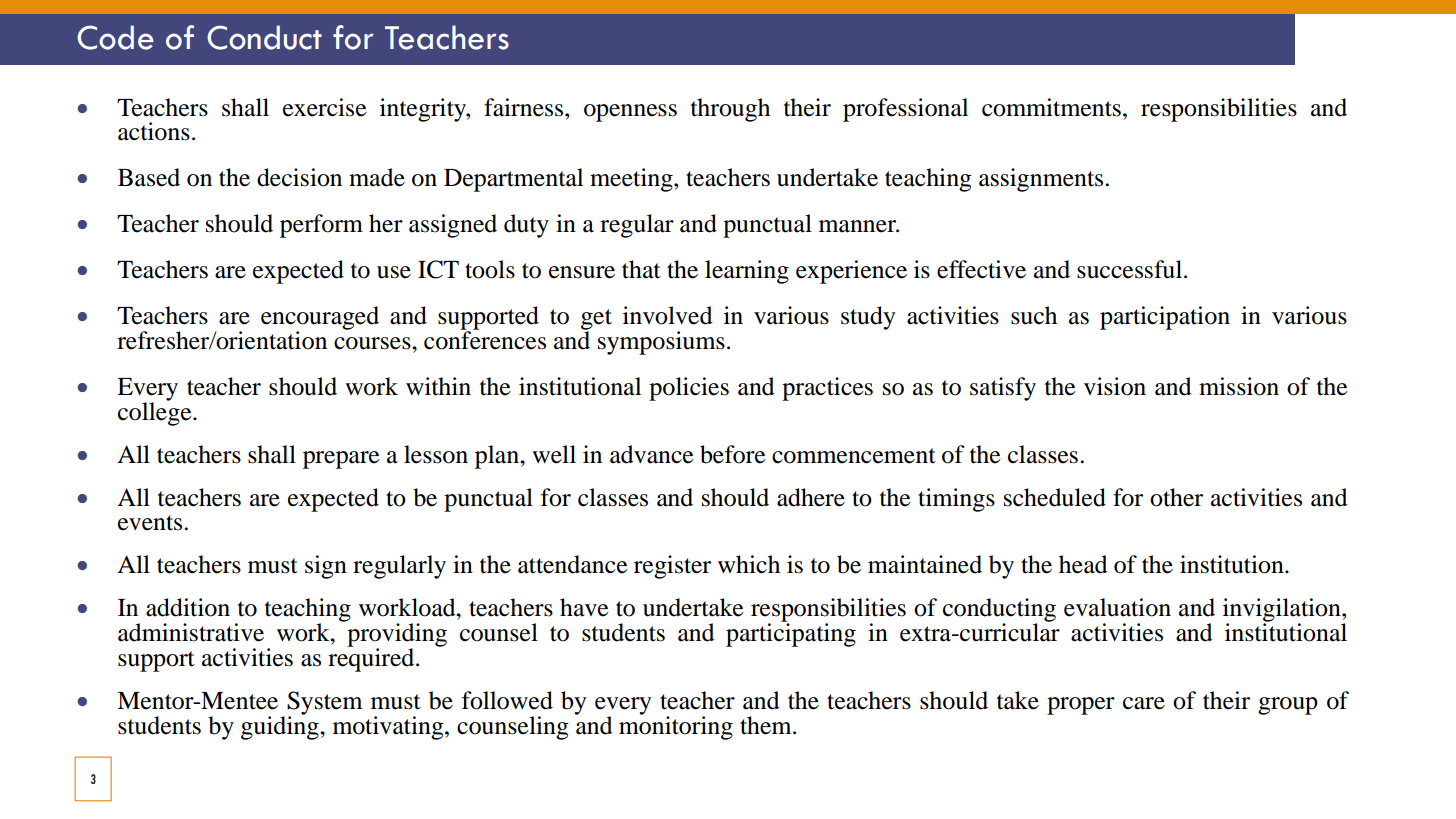 The width and height of the screenshot is (1456, 819). I want to click on register, so click(672, 567).
